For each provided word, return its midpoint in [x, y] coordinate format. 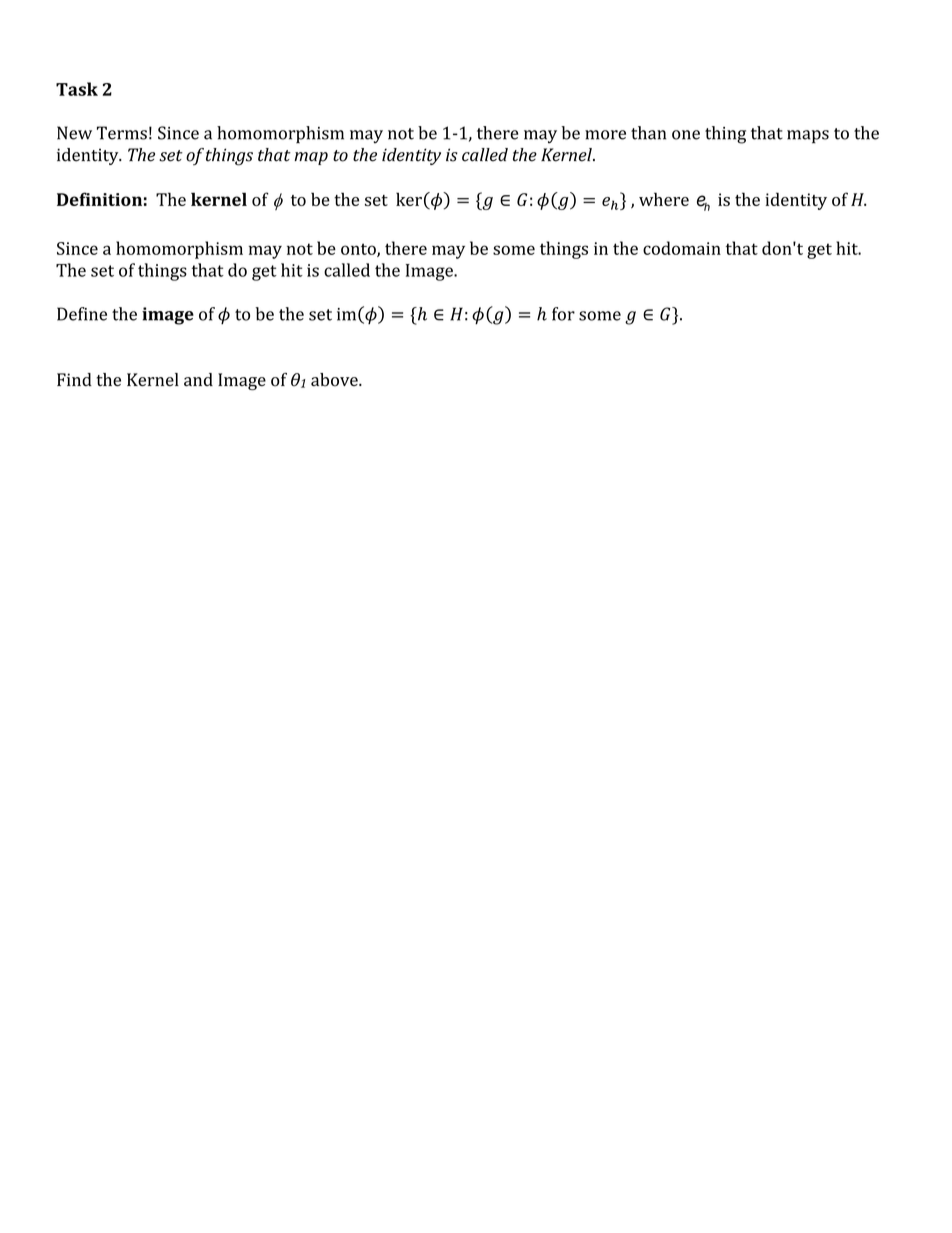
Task [77, 89]
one [686, 135]
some [514, 250]
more [605, 135]
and [198, 379]
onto [359, 250]
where [664, 199]
